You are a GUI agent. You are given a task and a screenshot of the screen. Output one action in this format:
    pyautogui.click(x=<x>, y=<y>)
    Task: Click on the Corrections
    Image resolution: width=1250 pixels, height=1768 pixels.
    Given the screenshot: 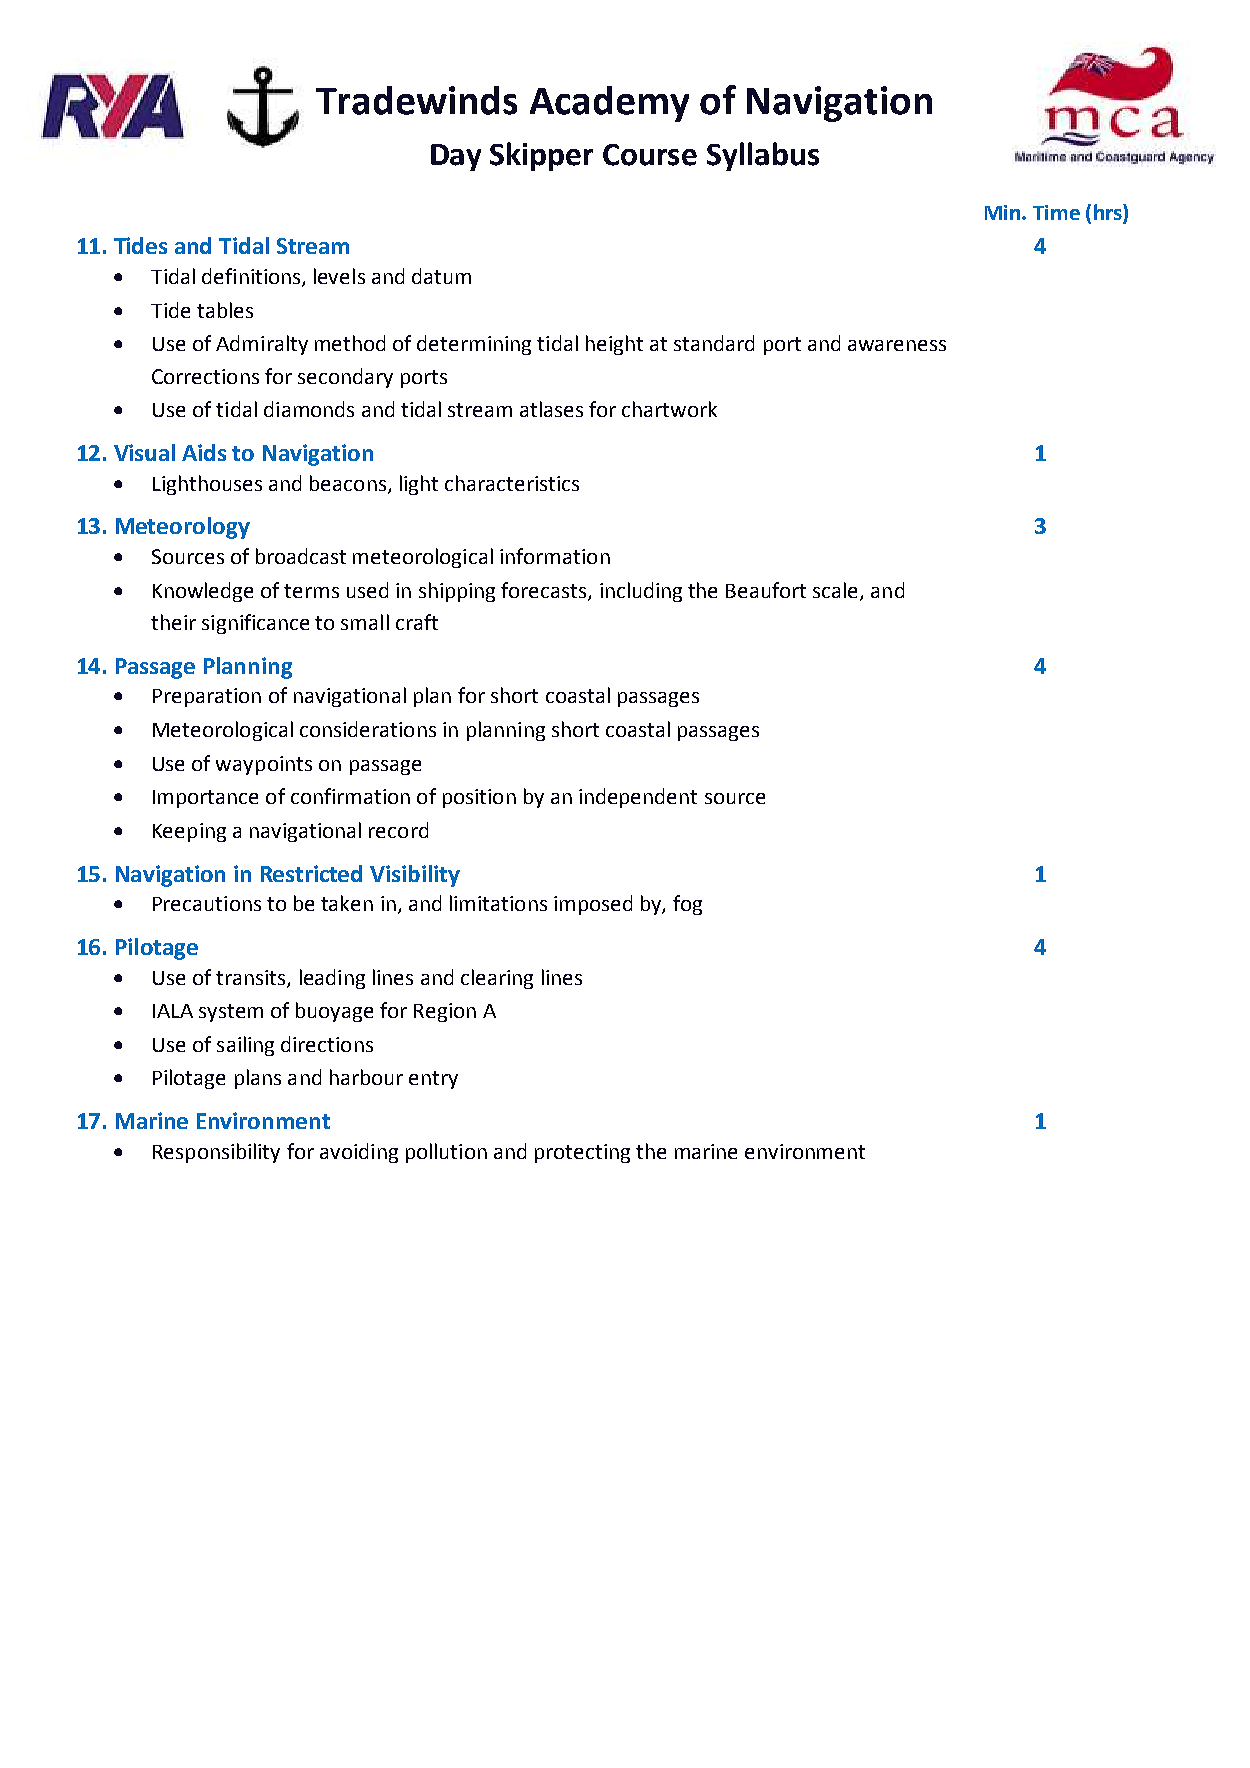 What is the action you would take?
    pyautogui.click(x=205, y=376)
